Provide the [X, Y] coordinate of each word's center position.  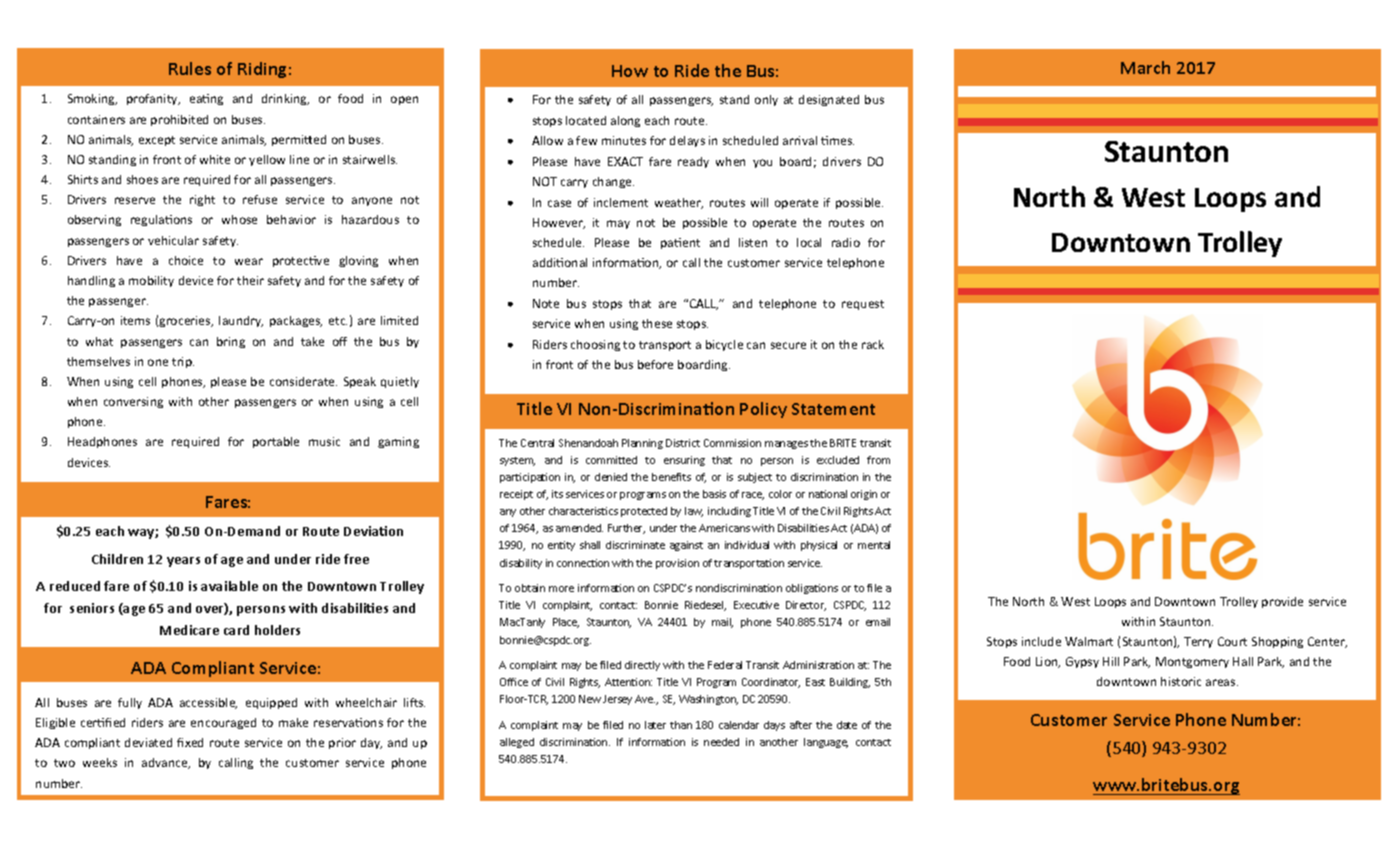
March [1145, 67]
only [766, 100]
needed [721, 742]
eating [206, 99]
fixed [190, 742]
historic [1181, 681]
